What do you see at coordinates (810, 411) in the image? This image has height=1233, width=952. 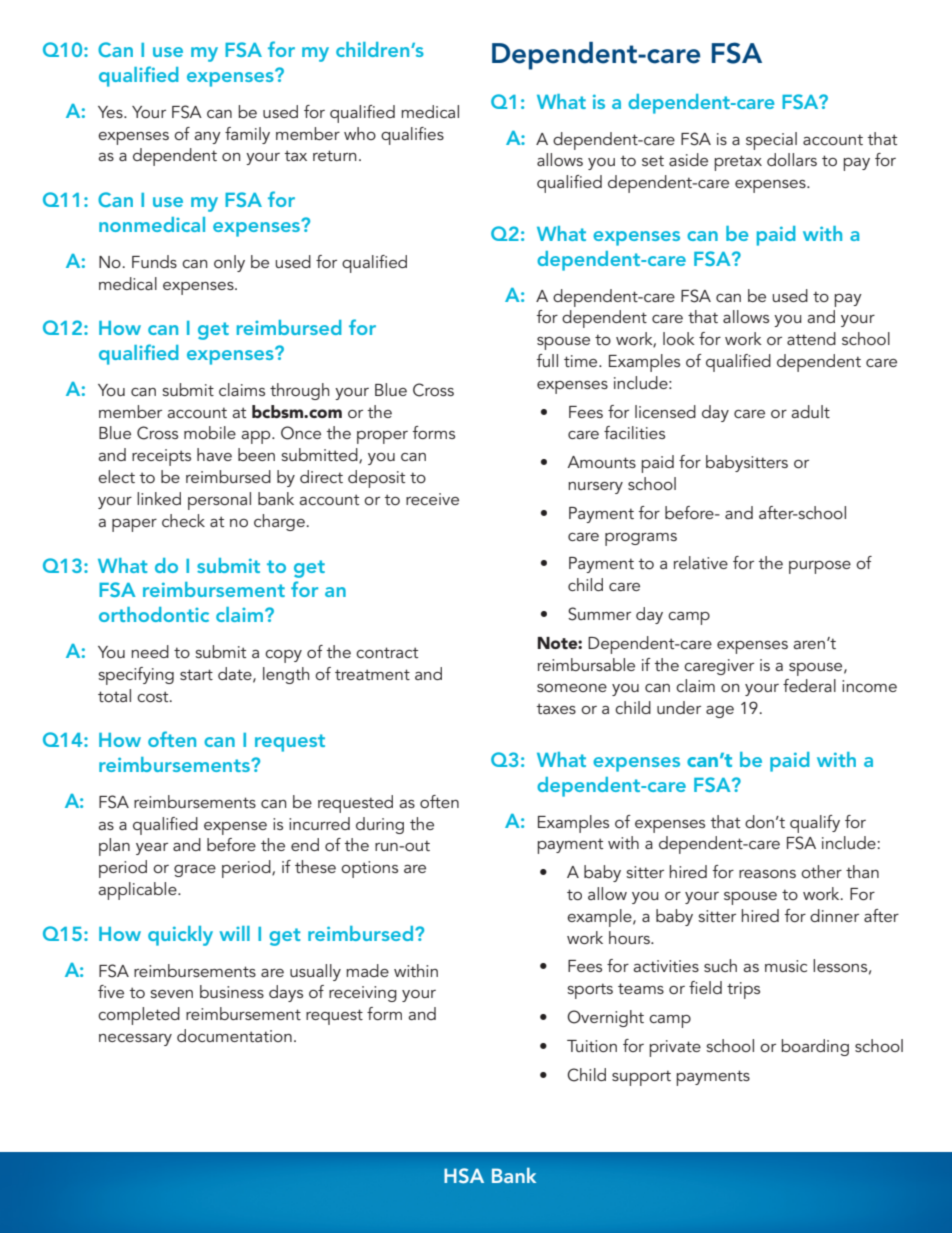 I see `adult` at bounding box center [810, 411].
